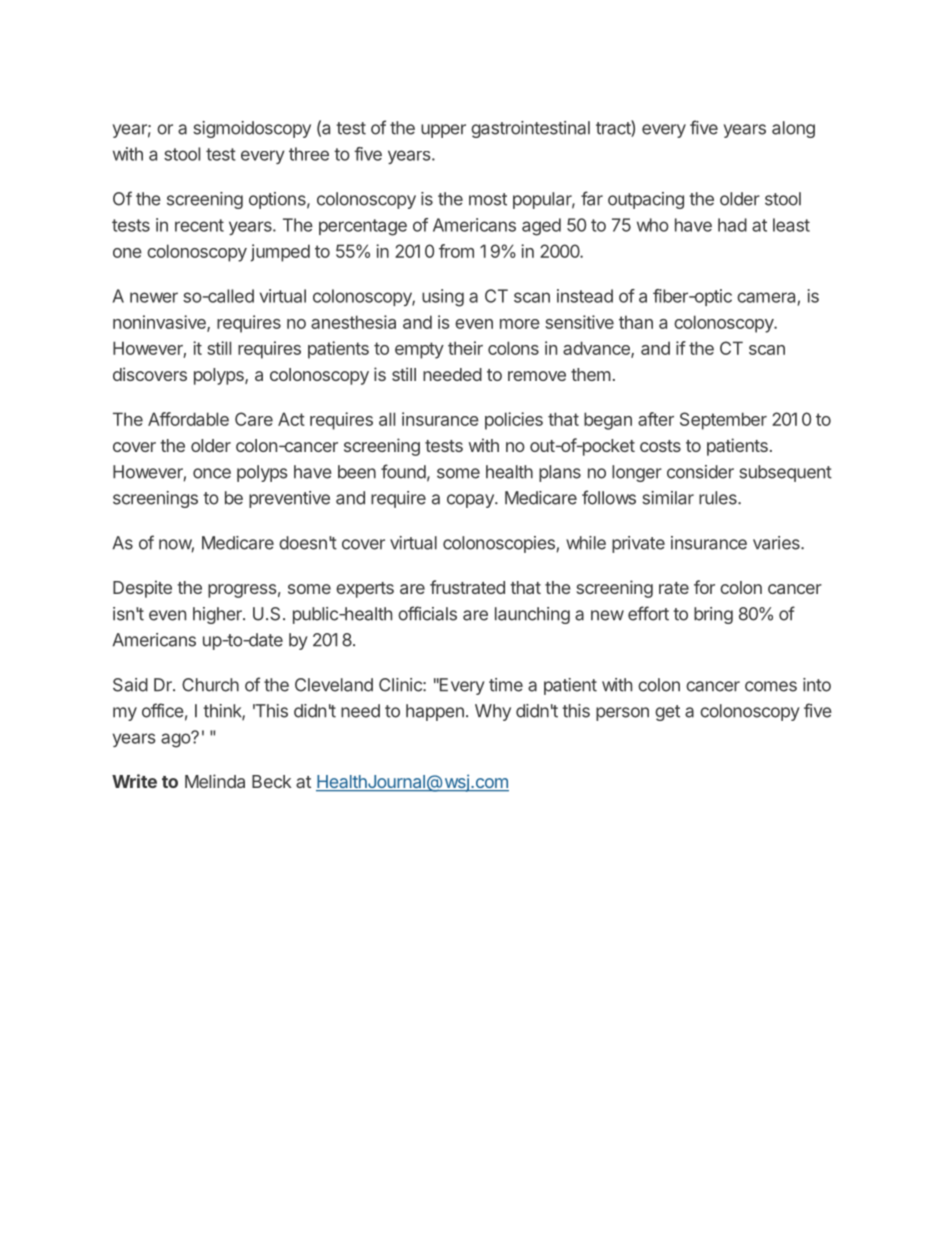 This image has height=1233, width=952. I want to click on once, so click(212, 473).
